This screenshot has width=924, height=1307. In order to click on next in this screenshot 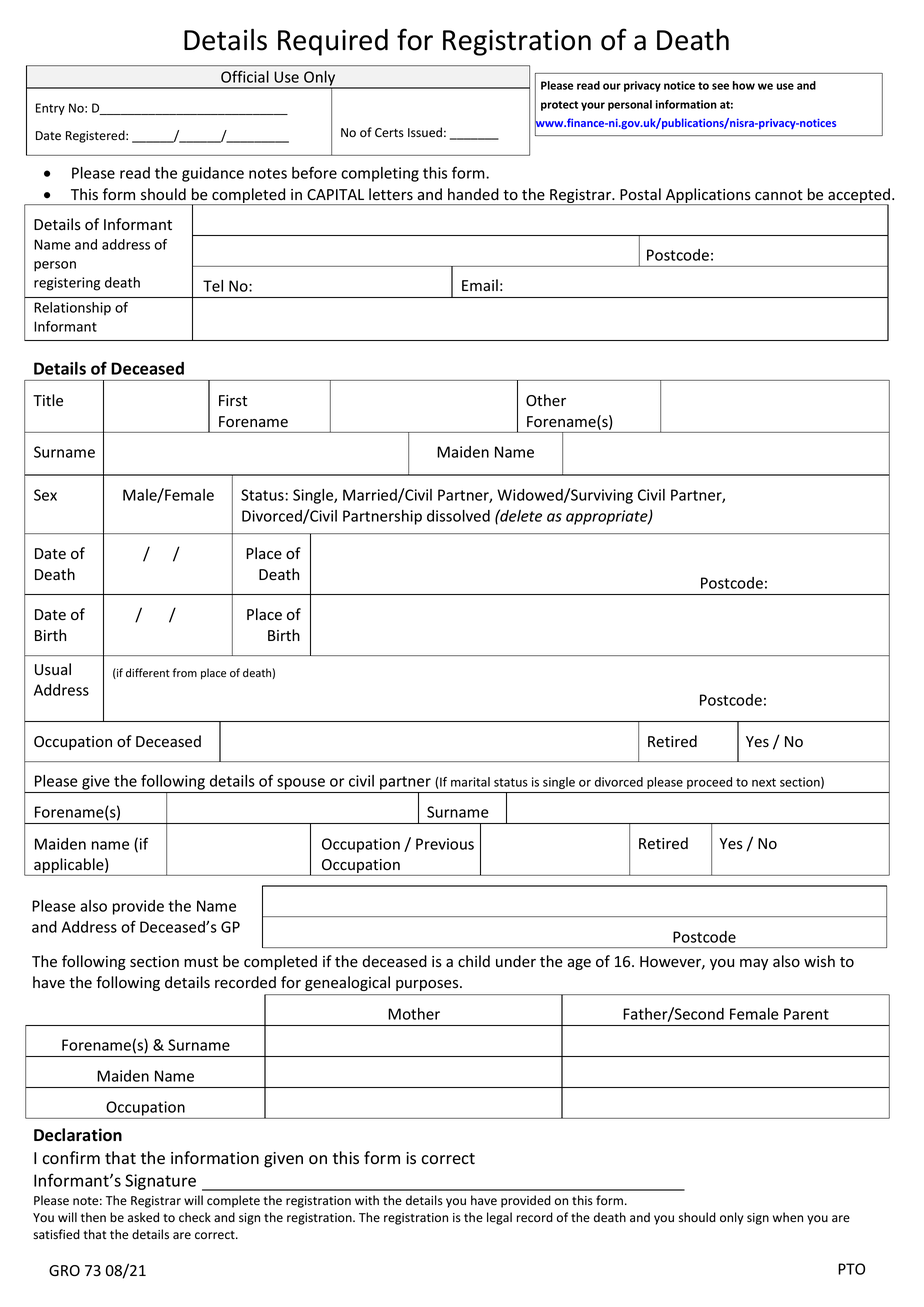, I will do `click(764, 782)`.
